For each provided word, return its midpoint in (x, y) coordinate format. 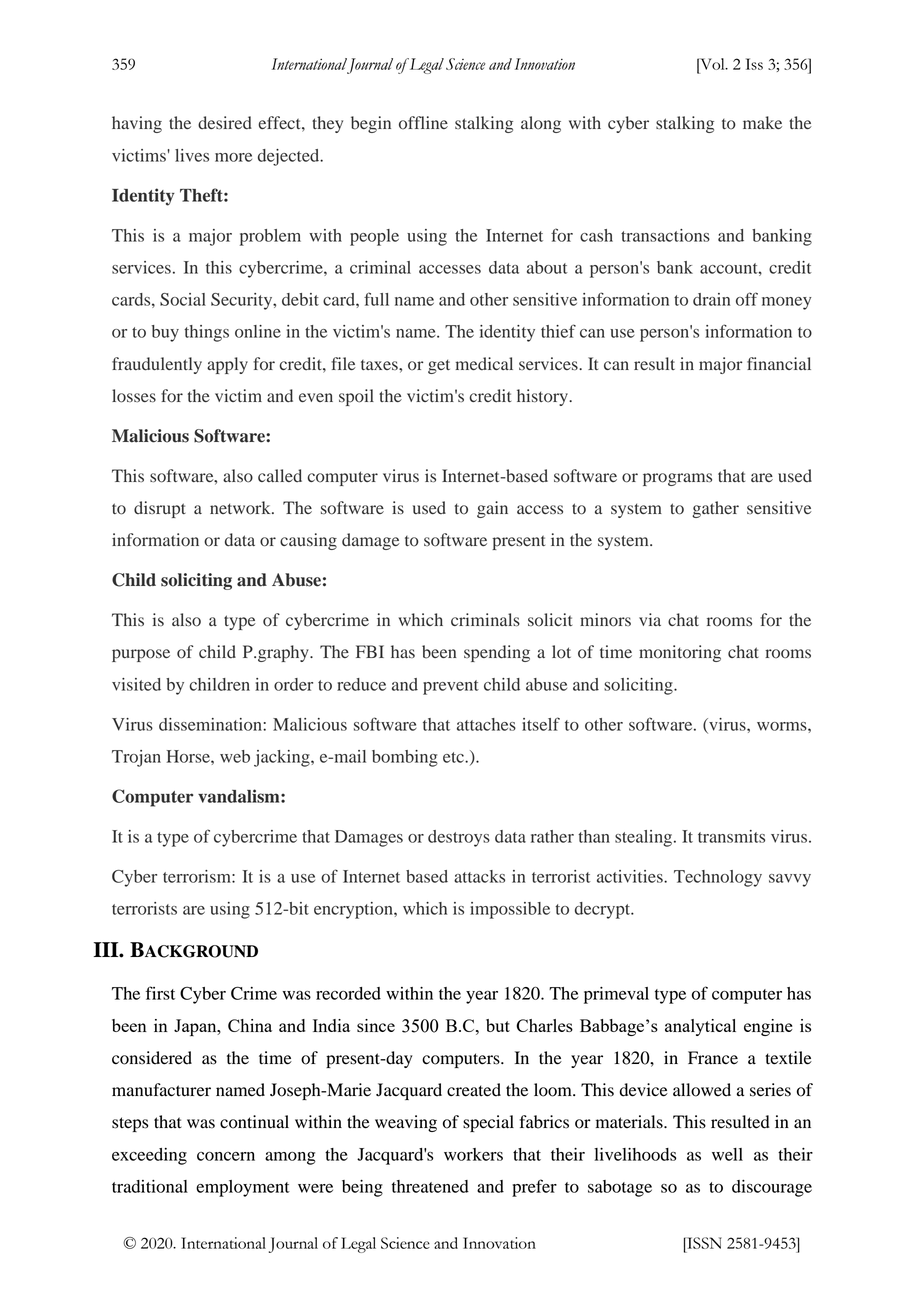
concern (226, 1156)
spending (497, 653)
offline (423, 123)
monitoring (680, 653)
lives (192, 155)
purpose (141, 655)
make (762, 122)
